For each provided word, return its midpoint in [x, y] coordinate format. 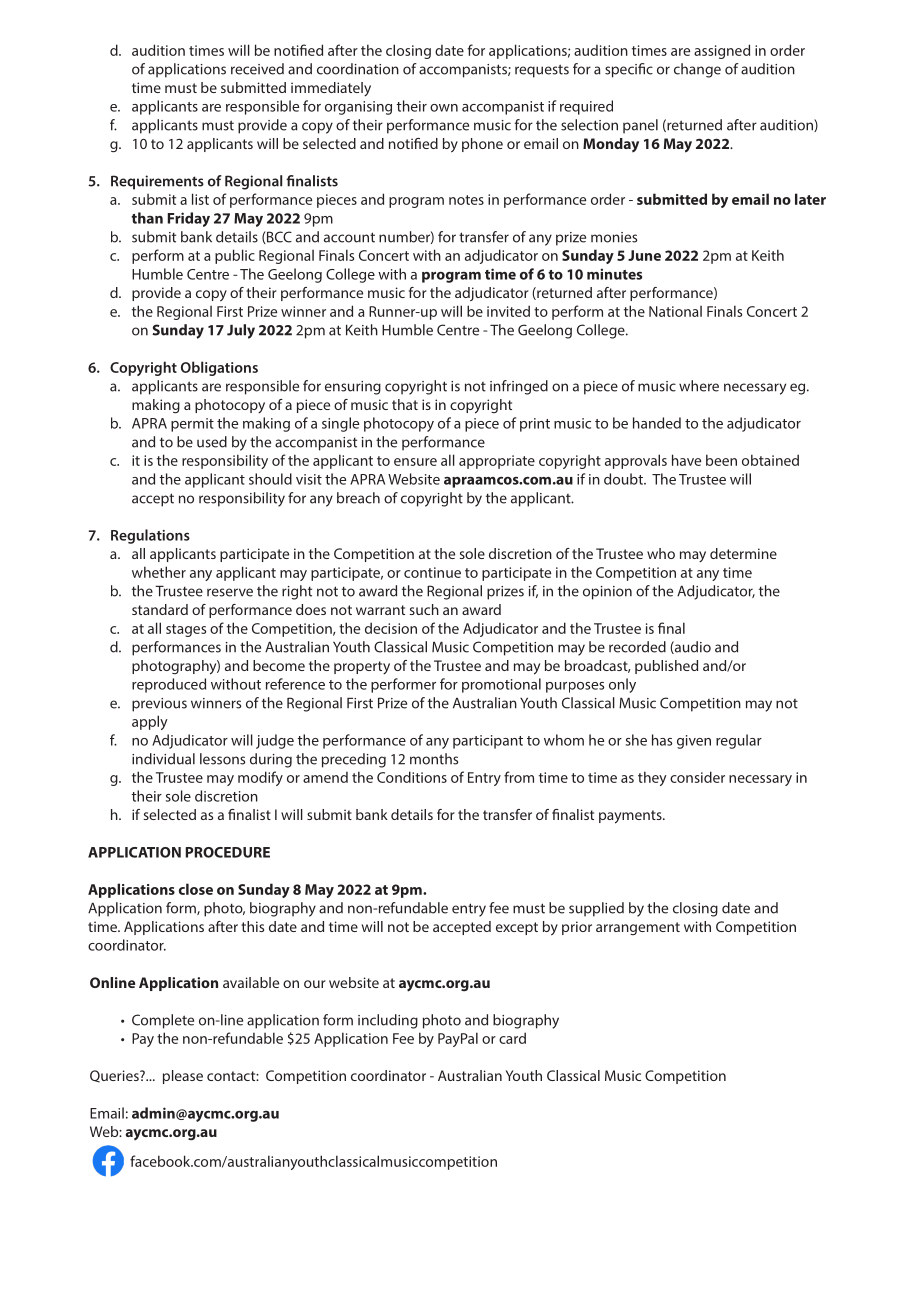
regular [739, 741]
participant [488, 742]
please [183, 1077]
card [512, 1038]
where [699, 386]
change [697, 70]
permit [192, 425]
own [444, 108]
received [257, 69]
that [405, 404]
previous [159, 705]
